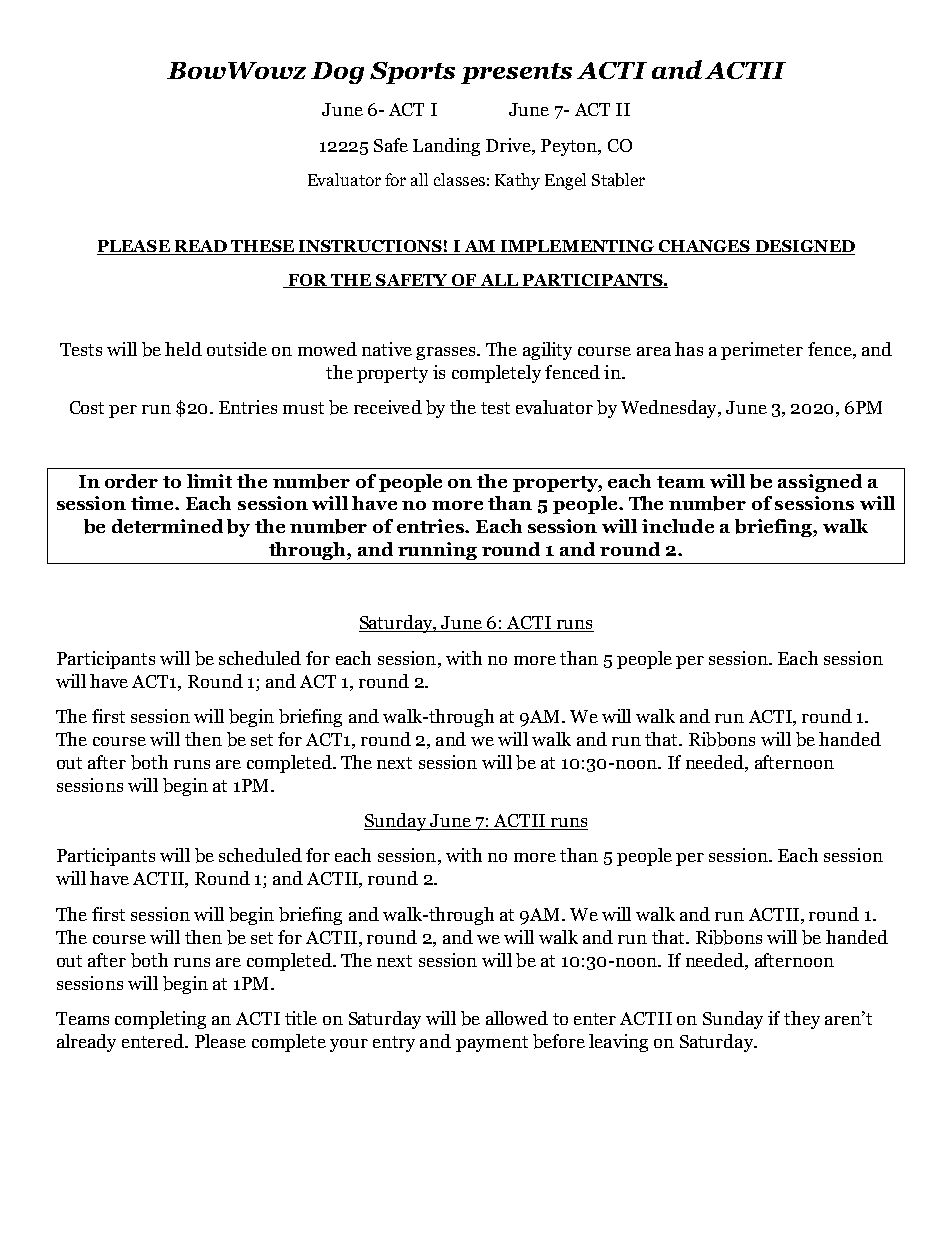 Image resolution: width=952 pixels, height=1233 pixels. I want to click on held, so click(183, 349).
